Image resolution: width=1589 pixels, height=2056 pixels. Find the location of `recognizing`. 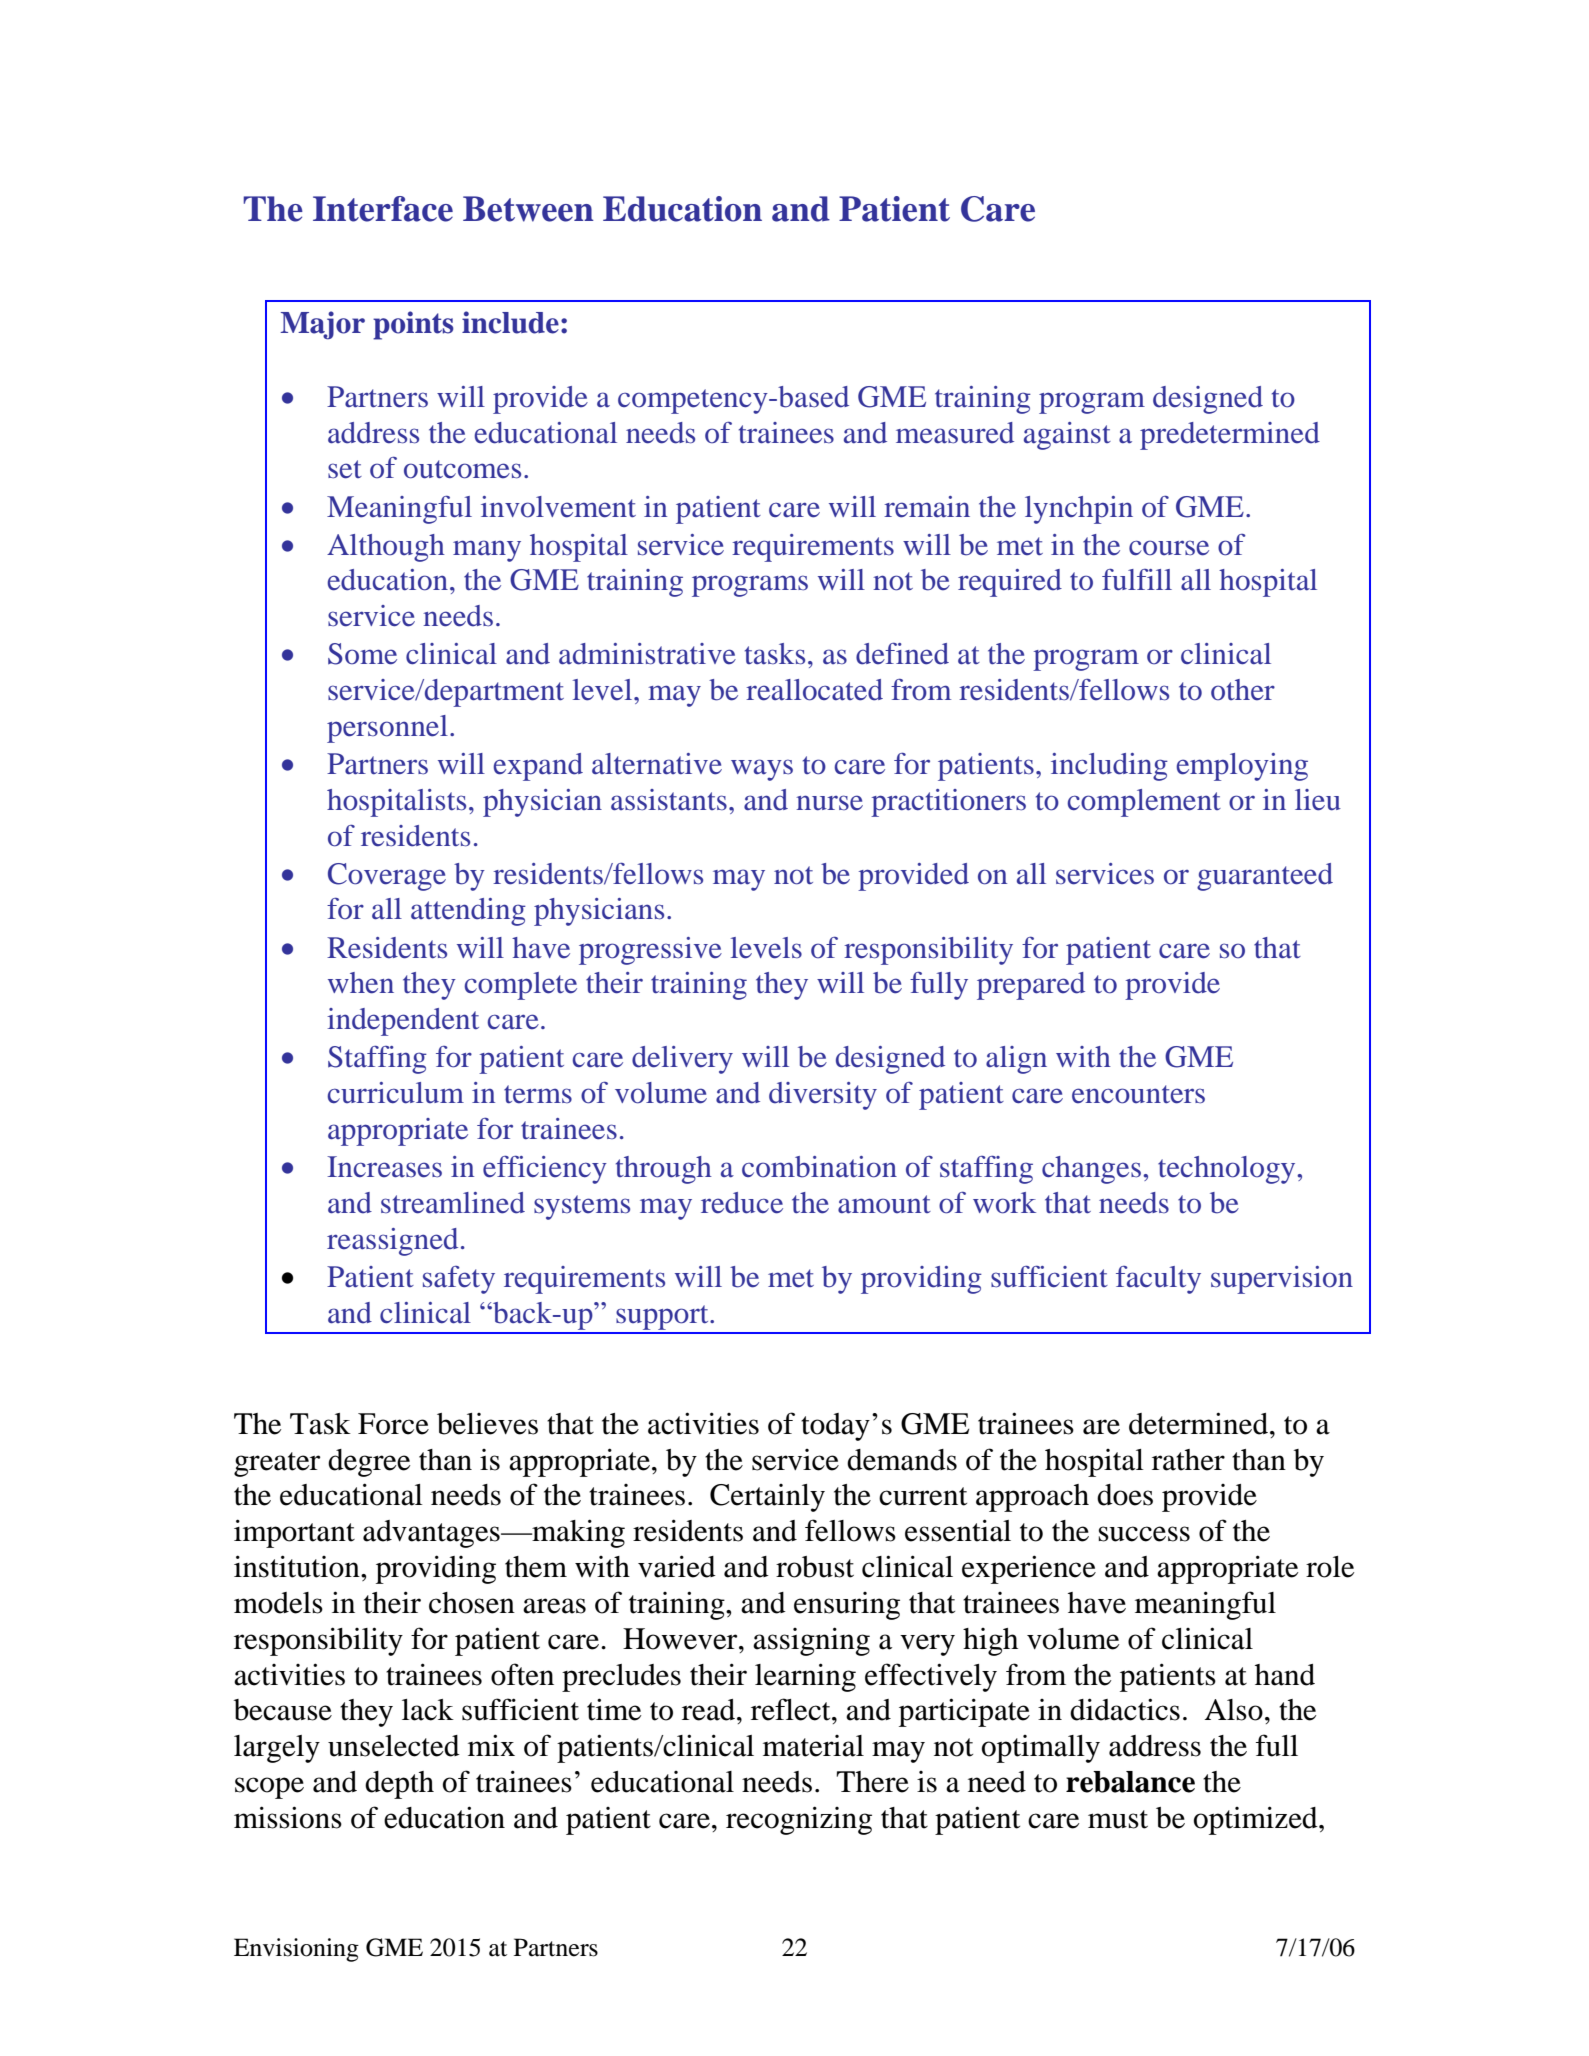

recognizing is located at coordinates (799, 1820).
